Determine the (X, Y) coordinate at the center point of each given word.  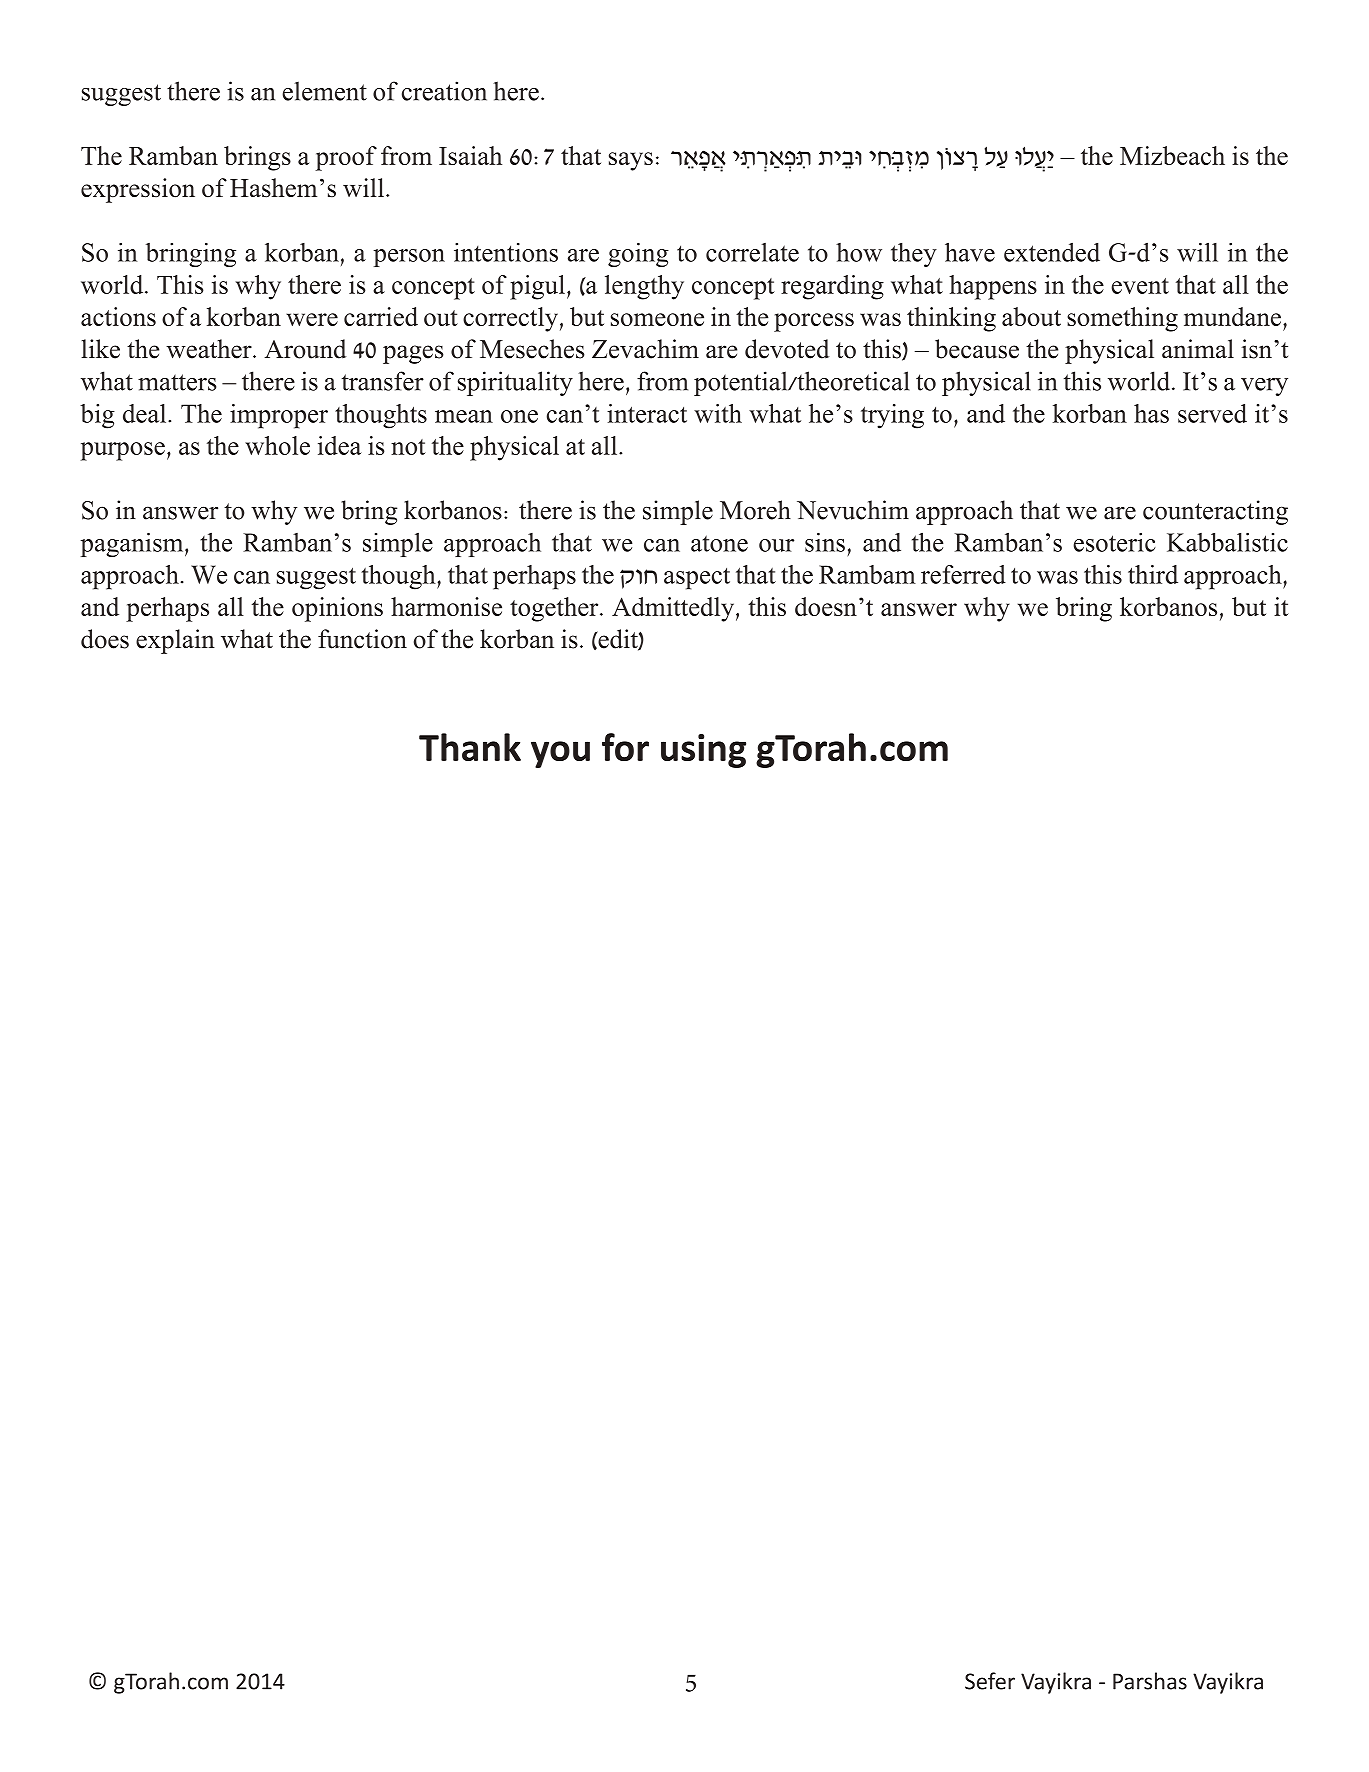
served (1212, 413)
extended (1052, 252)
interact (647, 413)
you (560, 754)
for (625, 747)
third (1153, 574)
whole (277, 445)
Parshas (1150, 1681)
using (703, 751)
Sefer (990, 1681)
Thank (470, 747)
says (631, 161)
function (362, 639)
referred (963, 574)
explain (175, 641)
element (324, 91)
